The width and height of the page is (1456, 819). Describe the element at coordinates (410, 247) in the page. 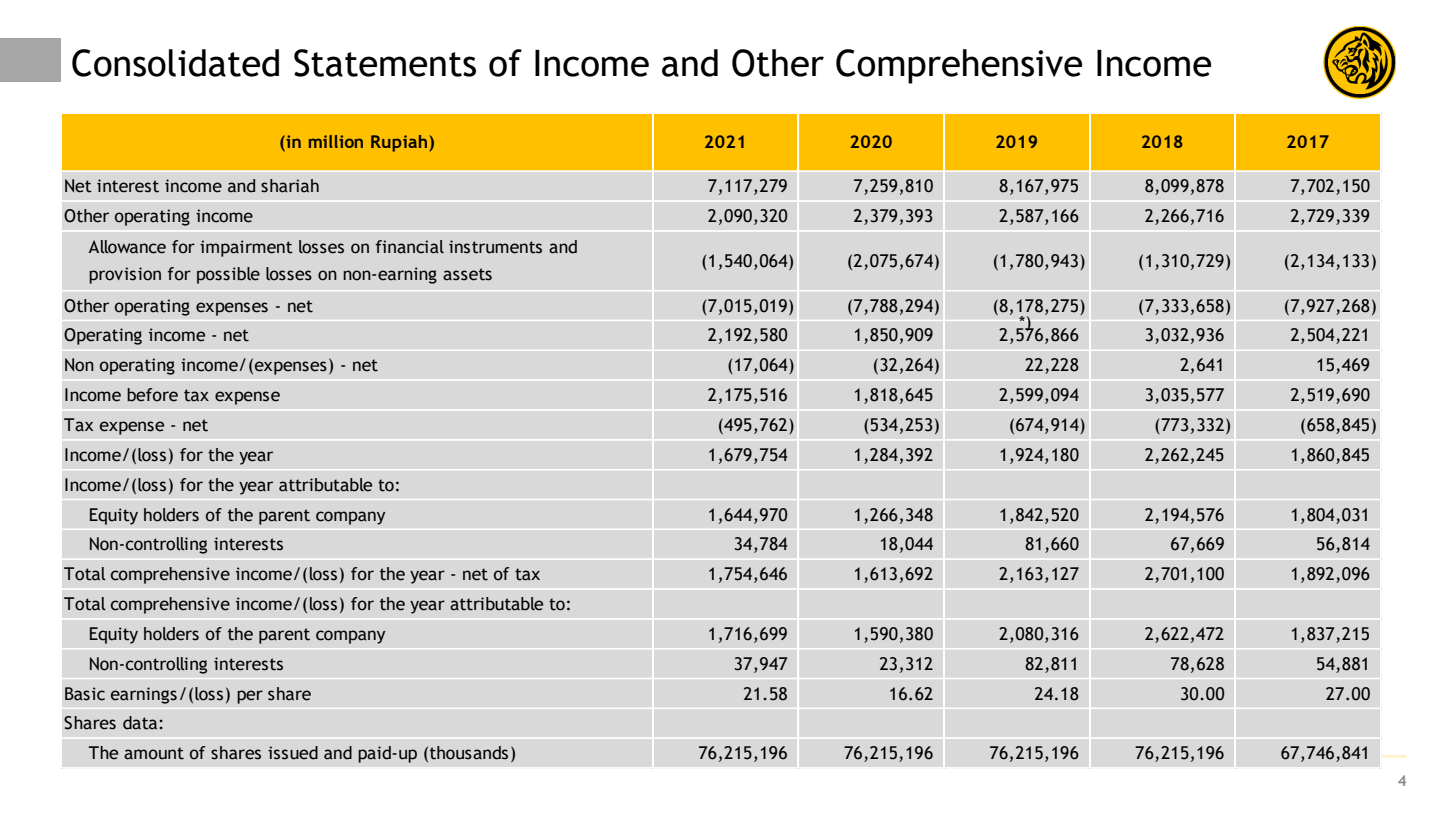

I see `financial` at that location.
